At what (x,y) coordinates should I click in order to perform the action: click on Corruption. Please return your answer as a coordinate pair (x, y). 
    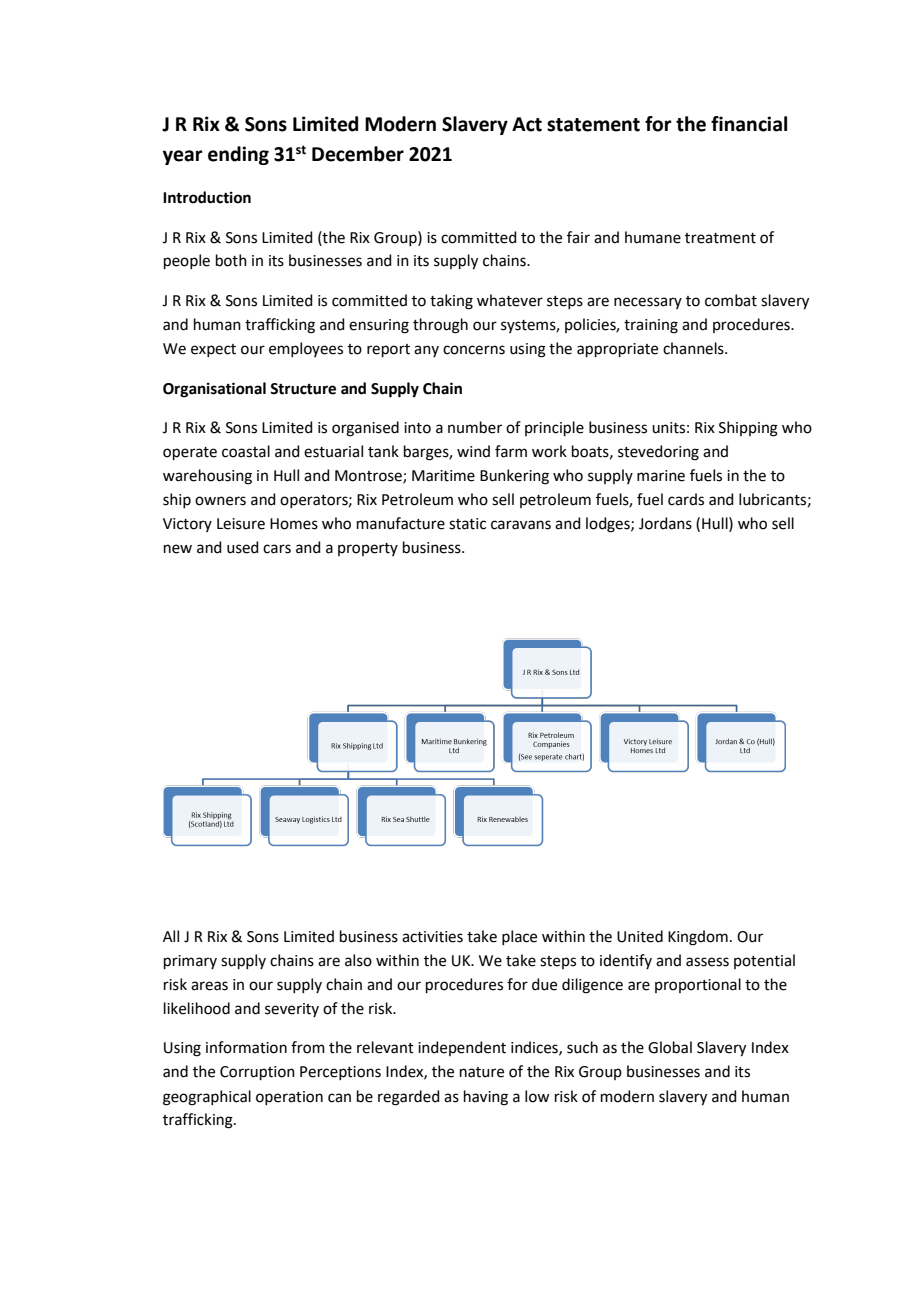
    Looking at the image, I should click on (257, 1073).
